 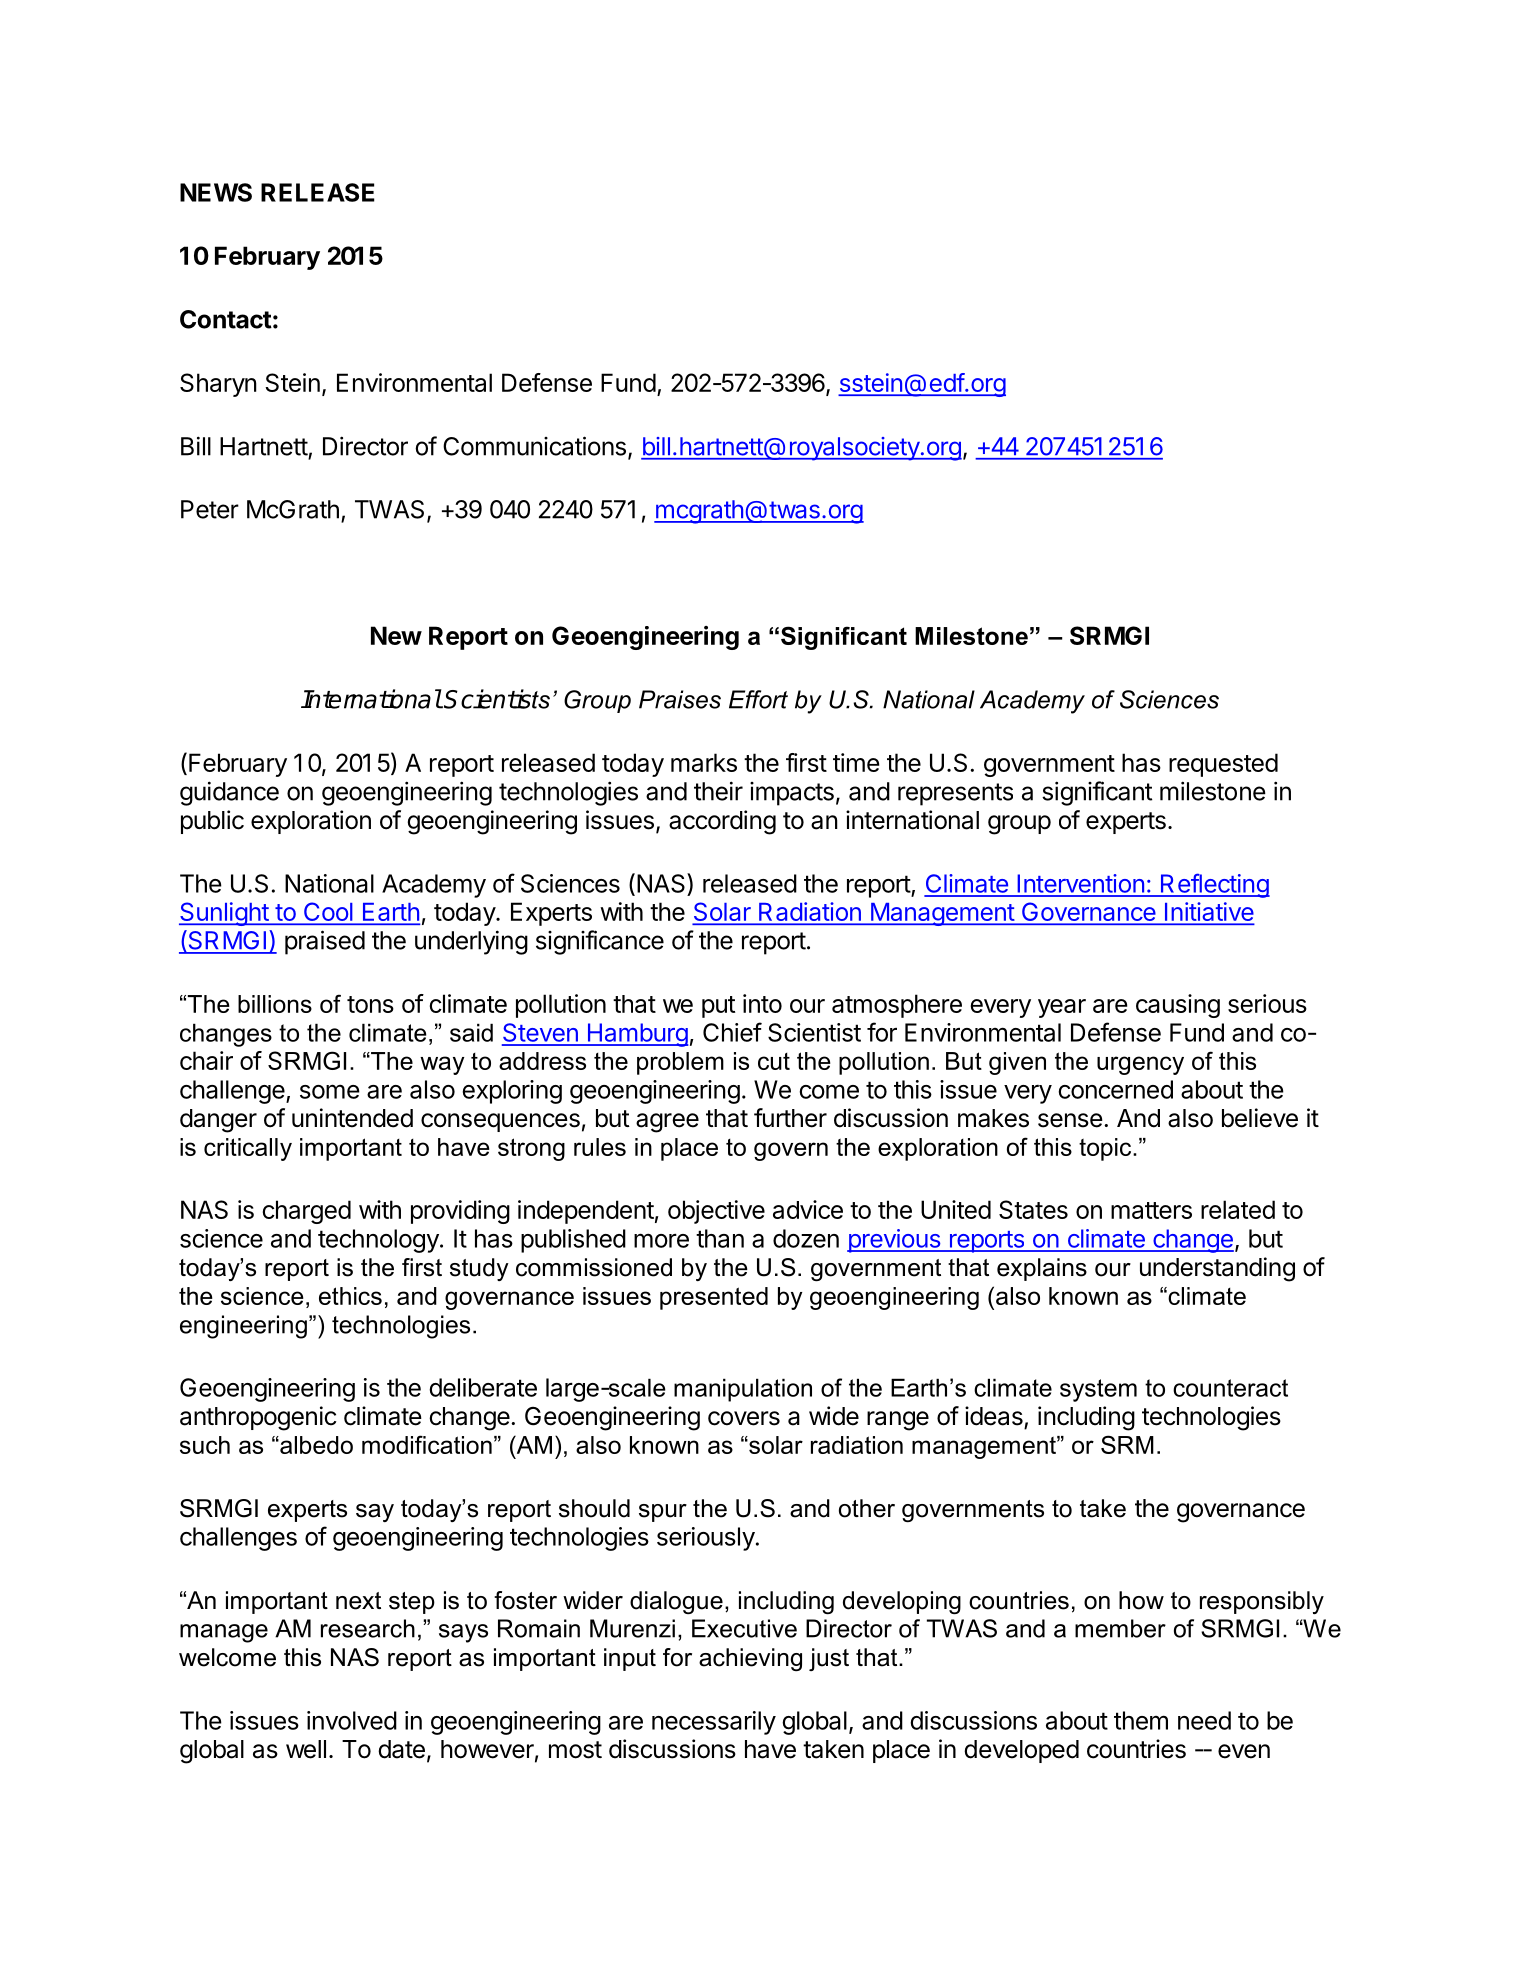 What do you see at coordinates (352, 1720) in the screenshot?
I see `involved` at bounding box center [352, 1720].
